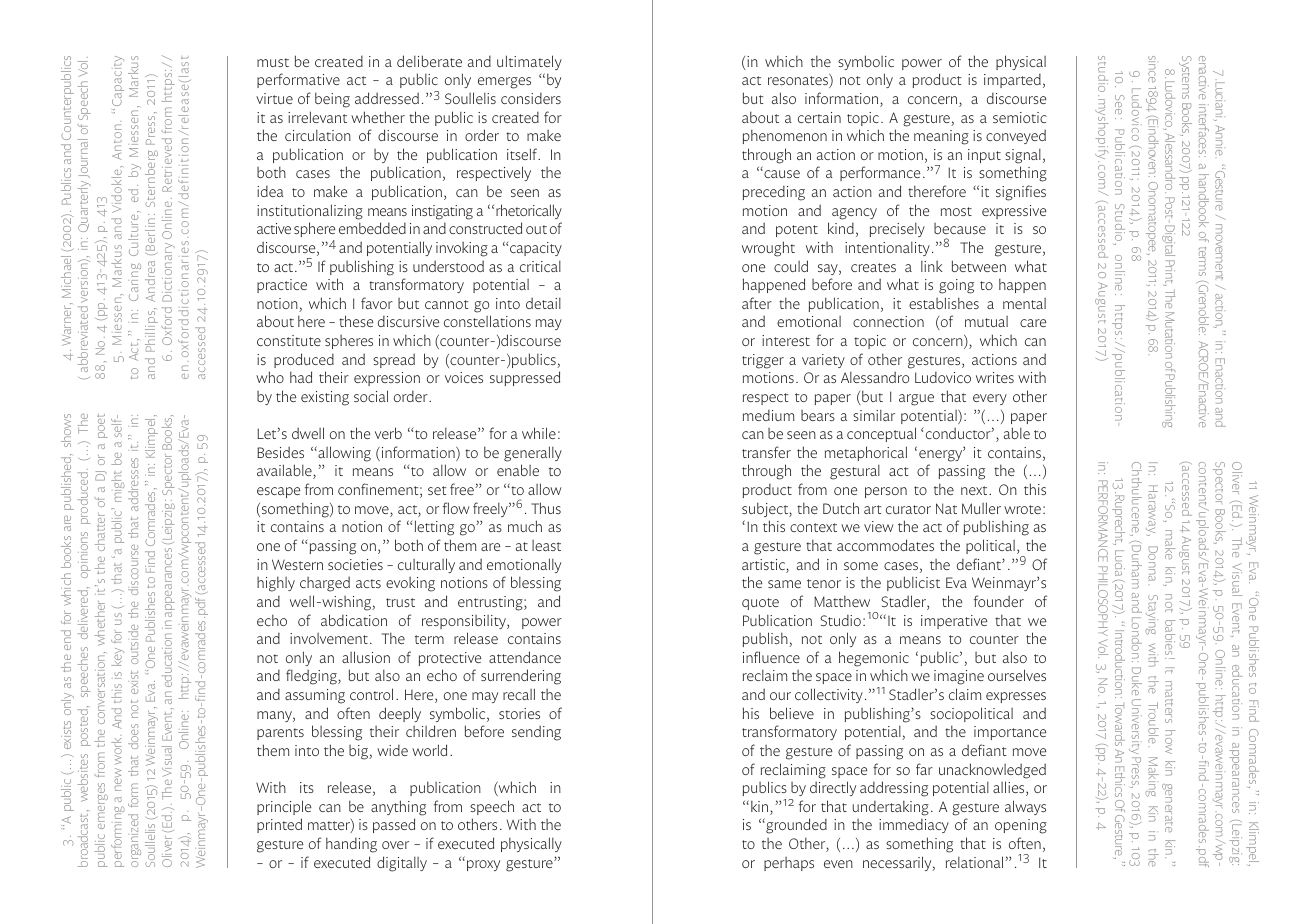 The image size is (1303, 924). Describe the element at coordinates (959, 677) in the document. I see `imagine` at that location.
